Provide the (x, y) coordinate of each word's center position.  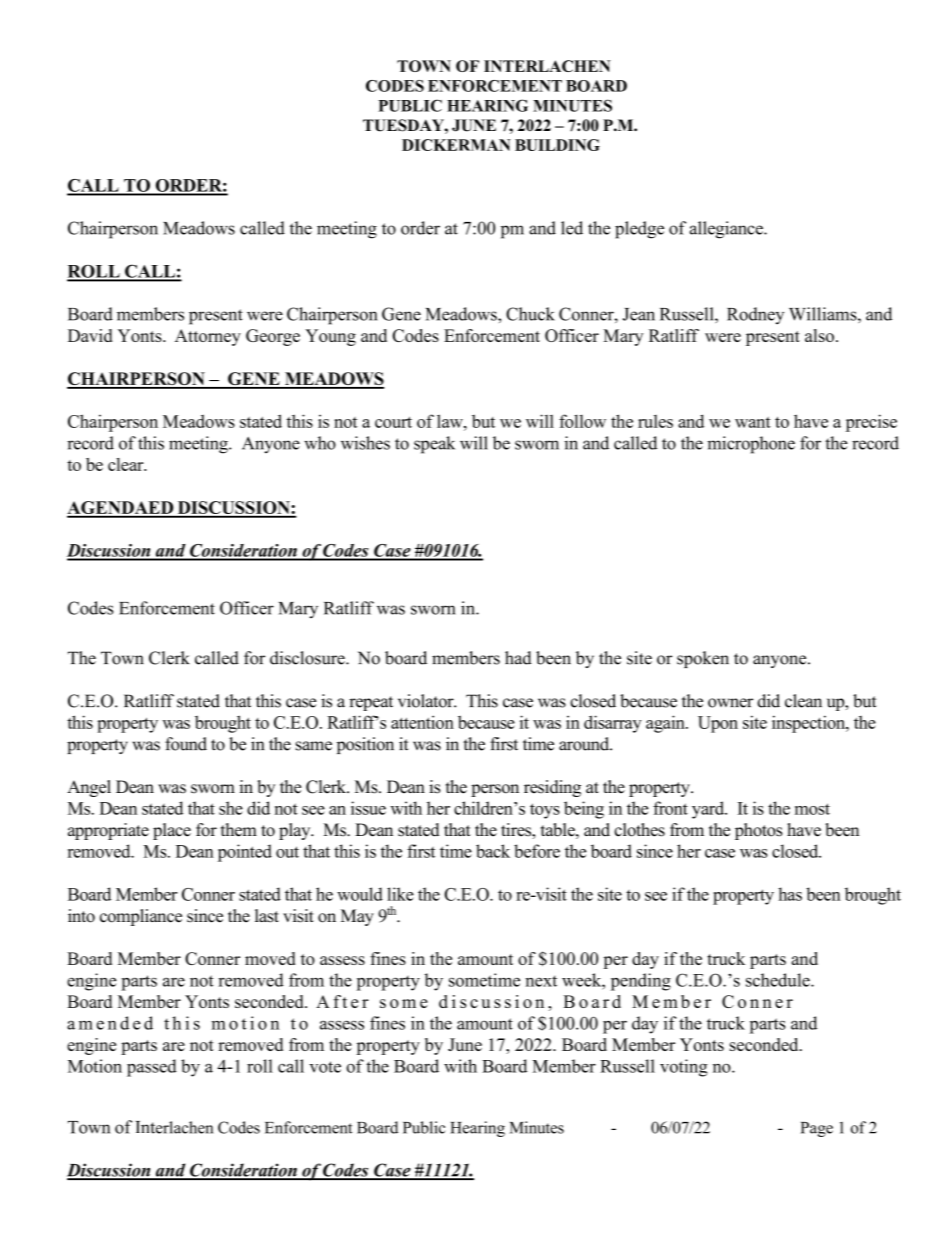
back (493, 851)
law (451, 421)
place (172, 831)
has (790, 894)
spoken (703, 659)
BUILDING (557, 145)
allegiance (727, 230)
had (518, 658)
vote (325, 1067)
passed (152, 1068)
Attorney (208, 337)
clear (127, 464)
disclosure (308, 658)
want (753, 422)
